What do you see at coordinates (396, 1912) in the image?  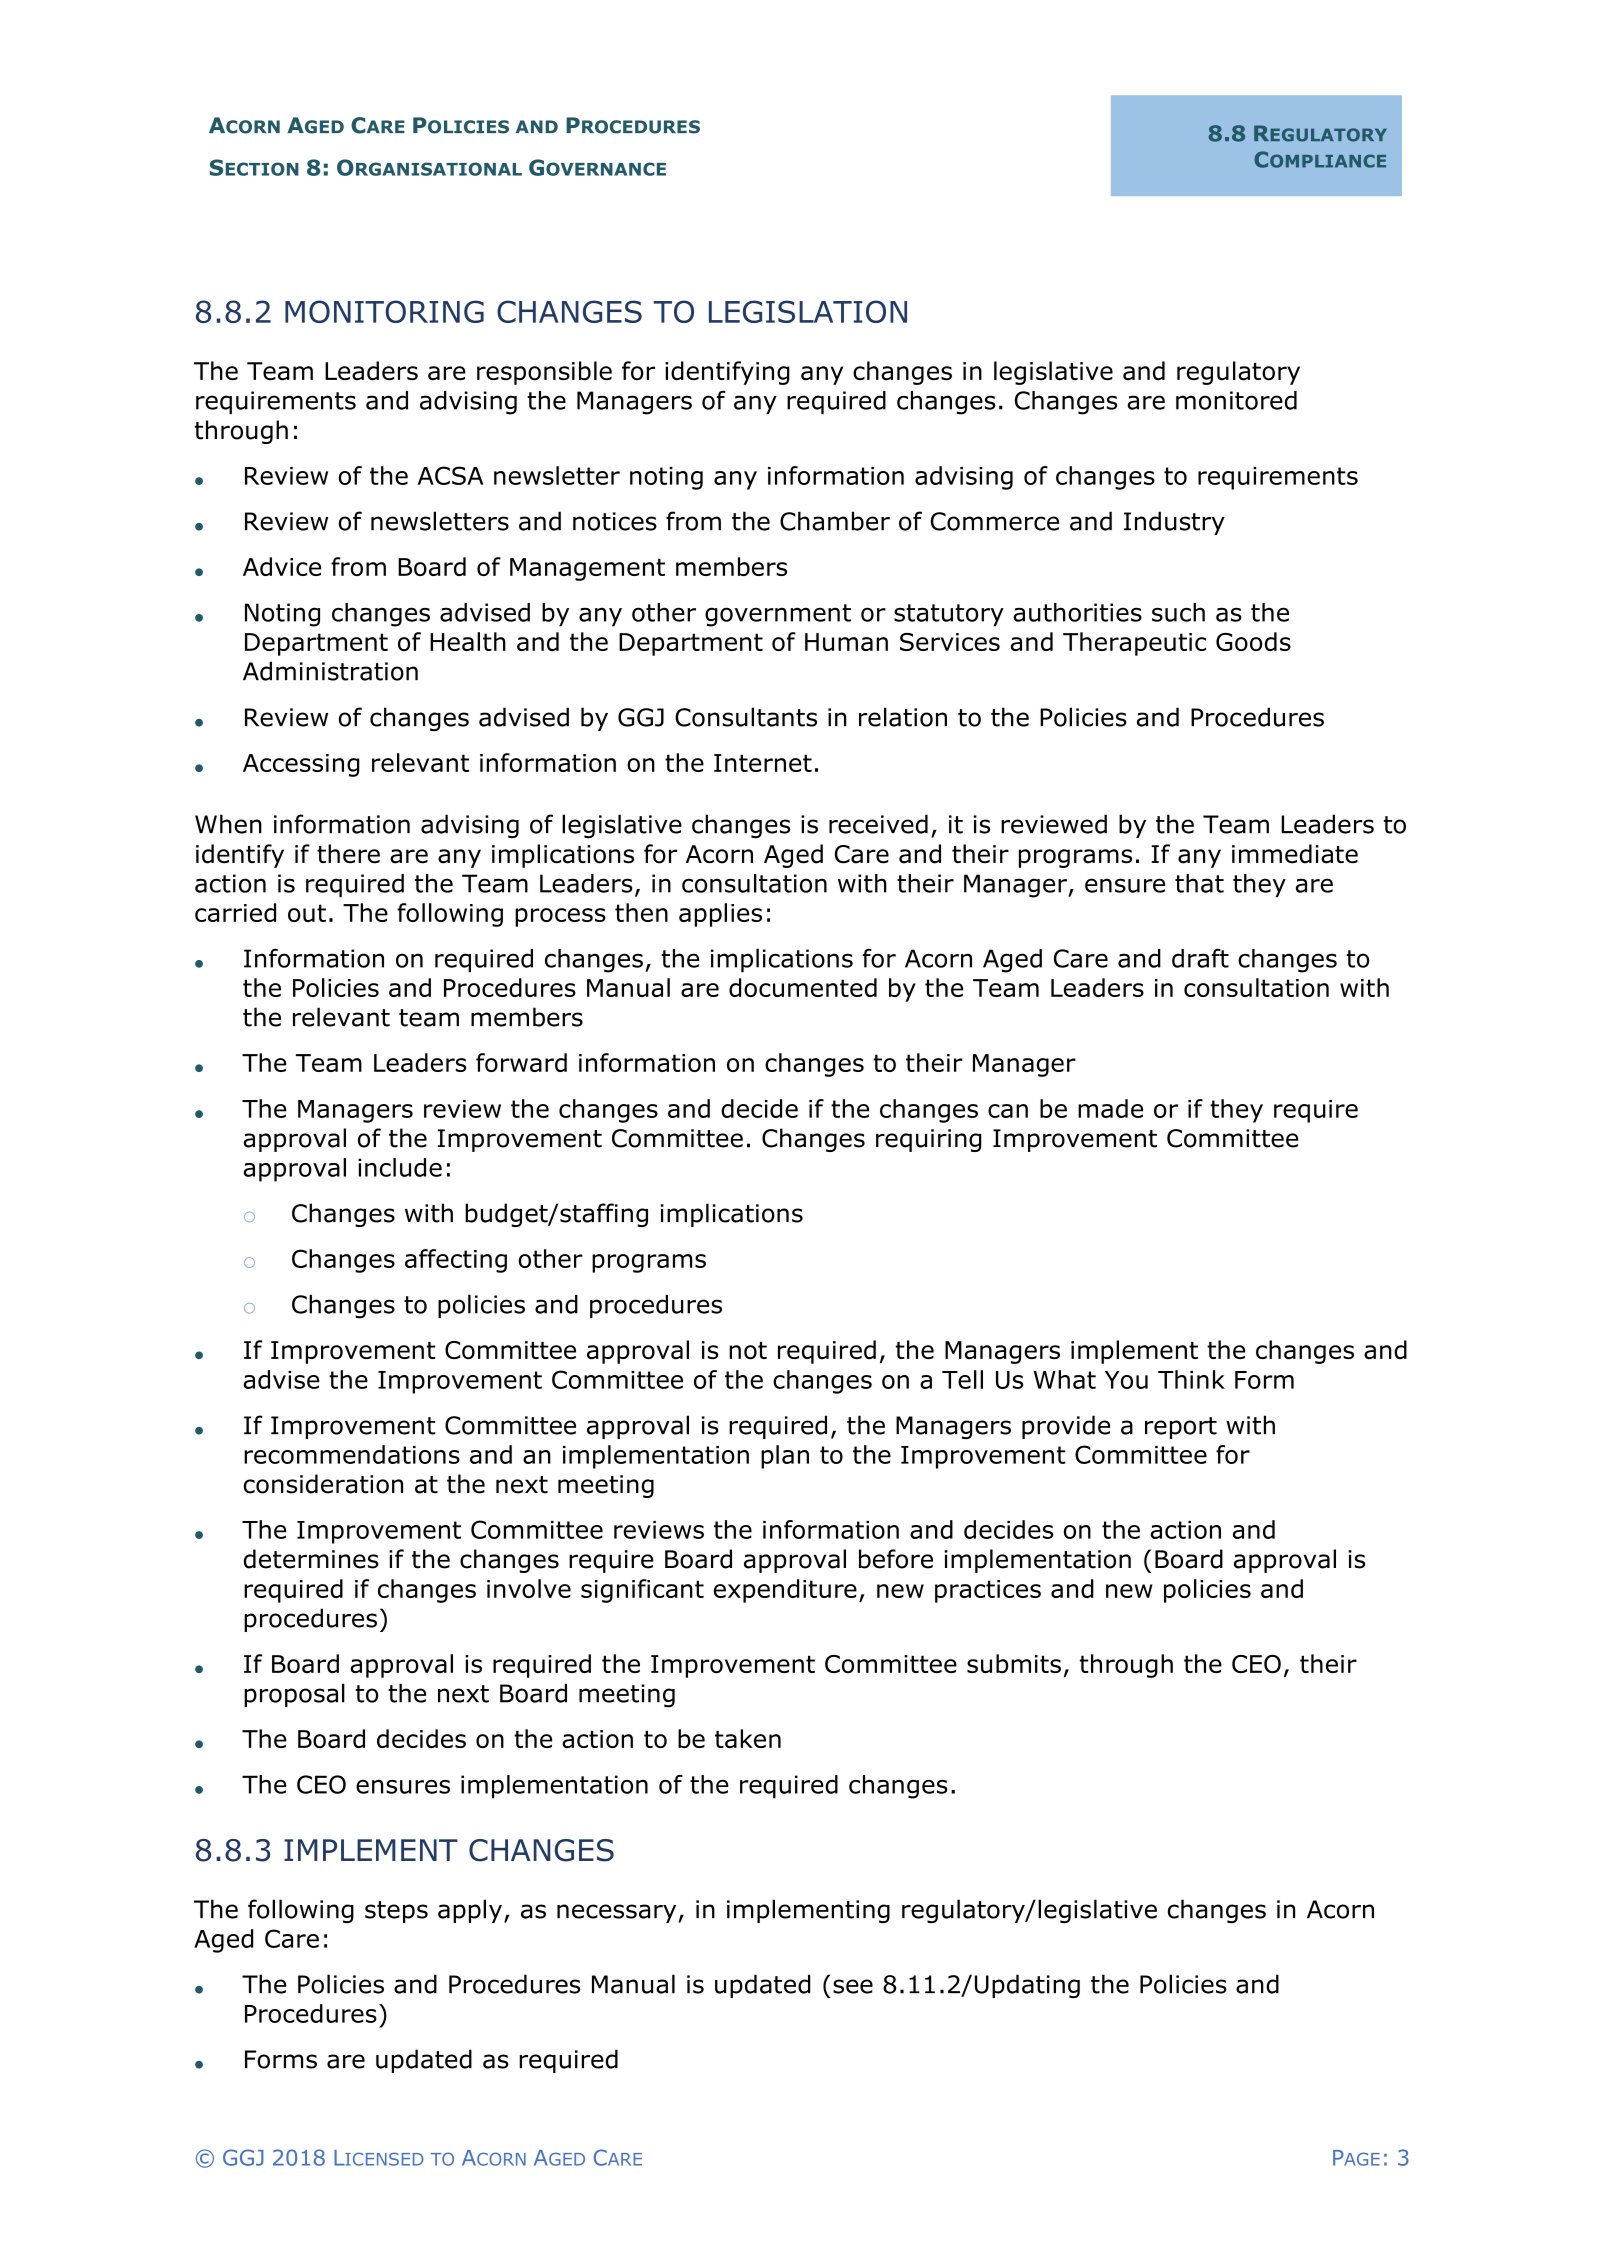 I see `steps` at bounding box center [396, 1912].
